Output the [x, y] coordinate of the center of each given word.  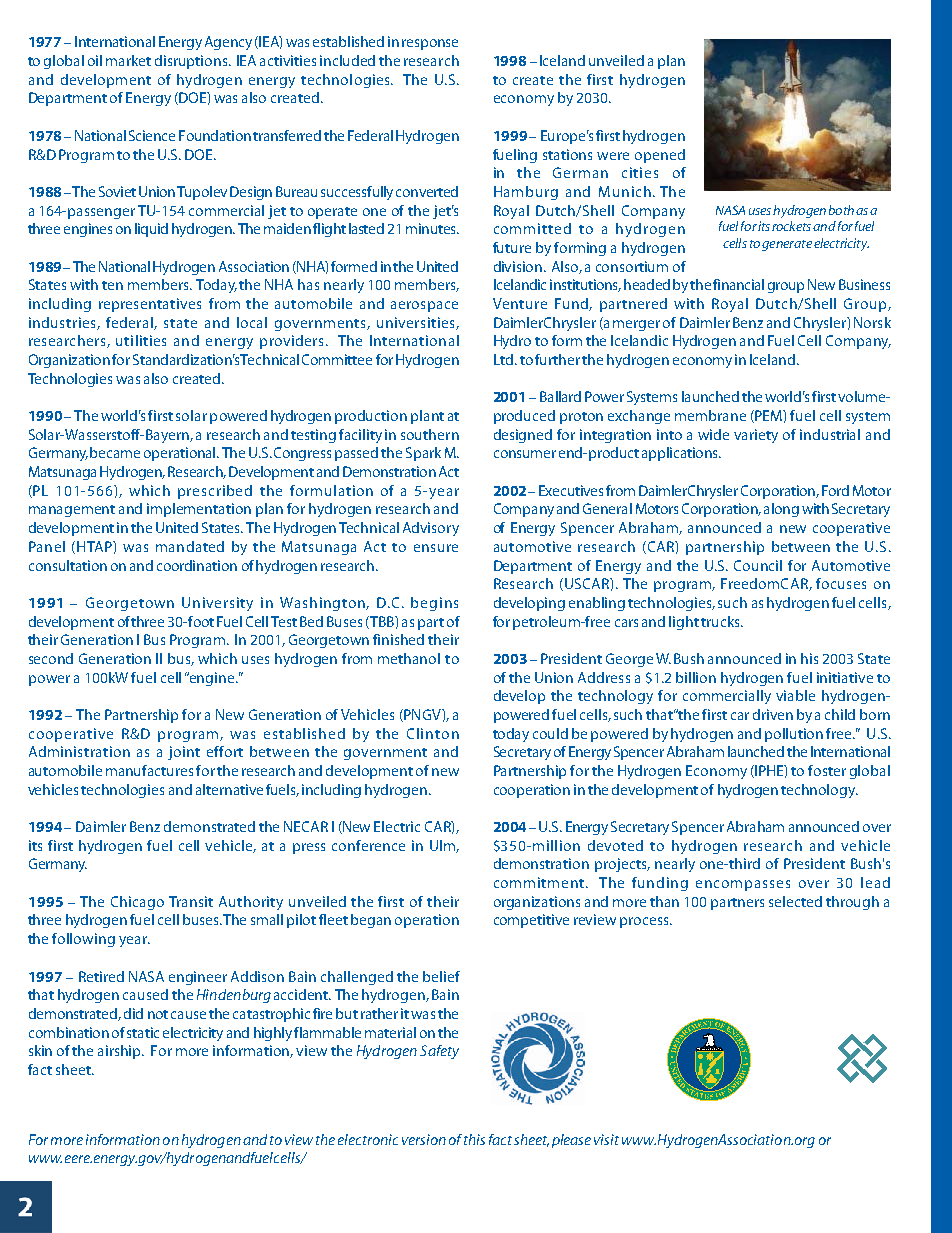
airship [121, 1052]
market [128, 60]
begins [434, 604]
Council [758, 565]
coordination [197, 565]
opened [660, 156]
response [430, 44]
